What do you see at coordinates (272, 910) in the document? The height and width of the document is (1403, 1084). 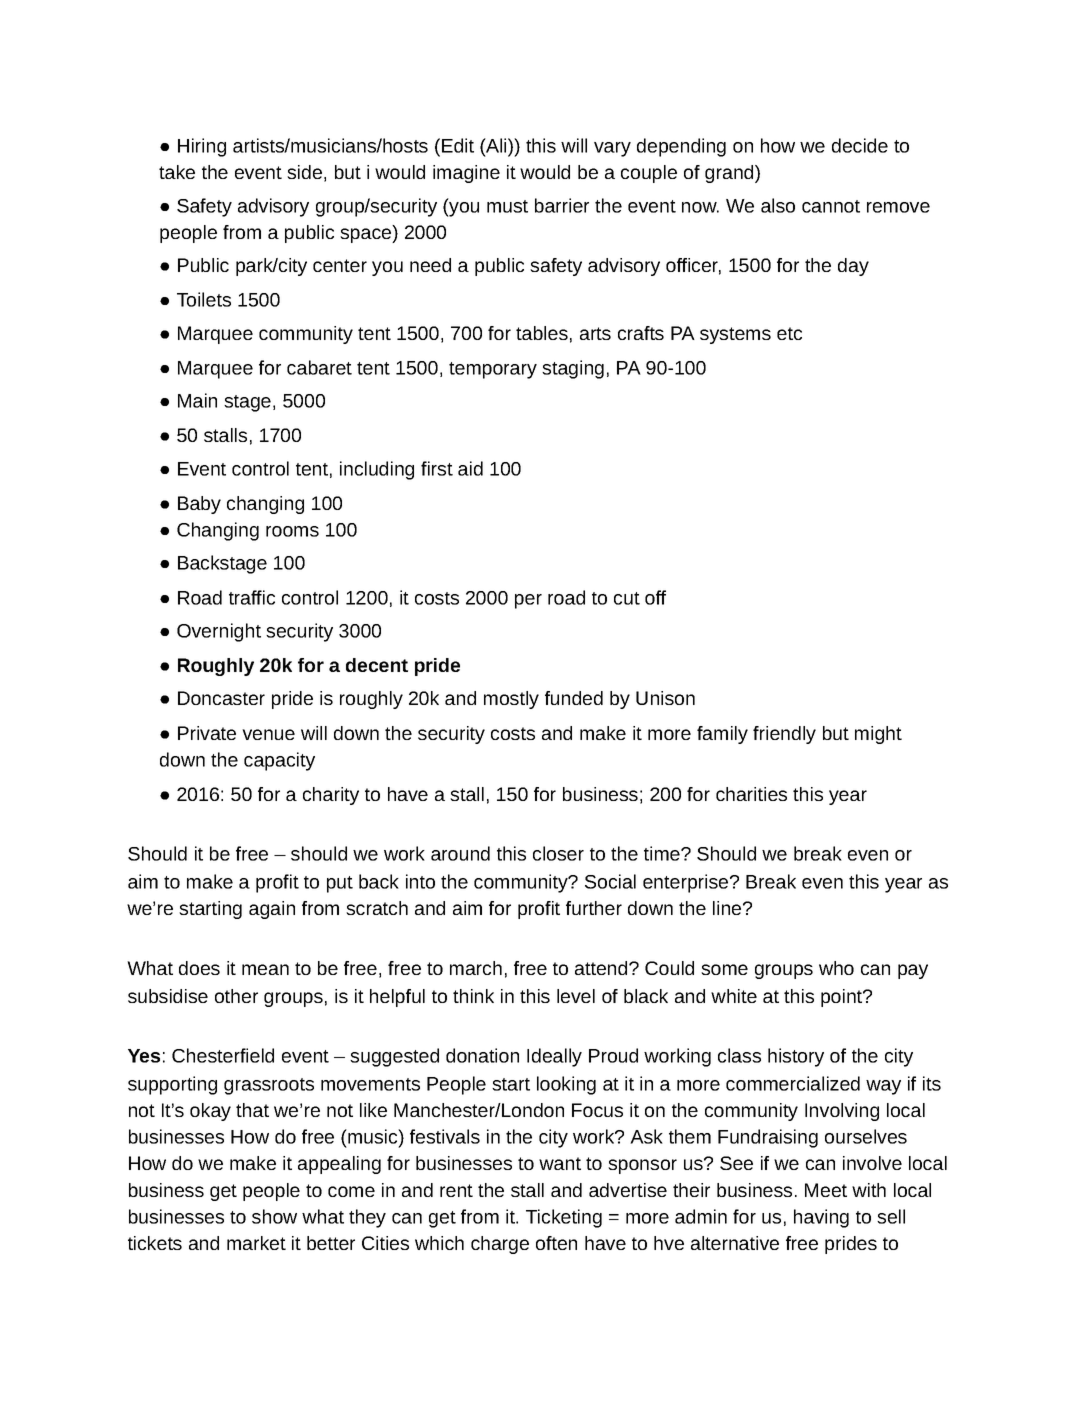 I see `again` at bounding box center [272, 910].
